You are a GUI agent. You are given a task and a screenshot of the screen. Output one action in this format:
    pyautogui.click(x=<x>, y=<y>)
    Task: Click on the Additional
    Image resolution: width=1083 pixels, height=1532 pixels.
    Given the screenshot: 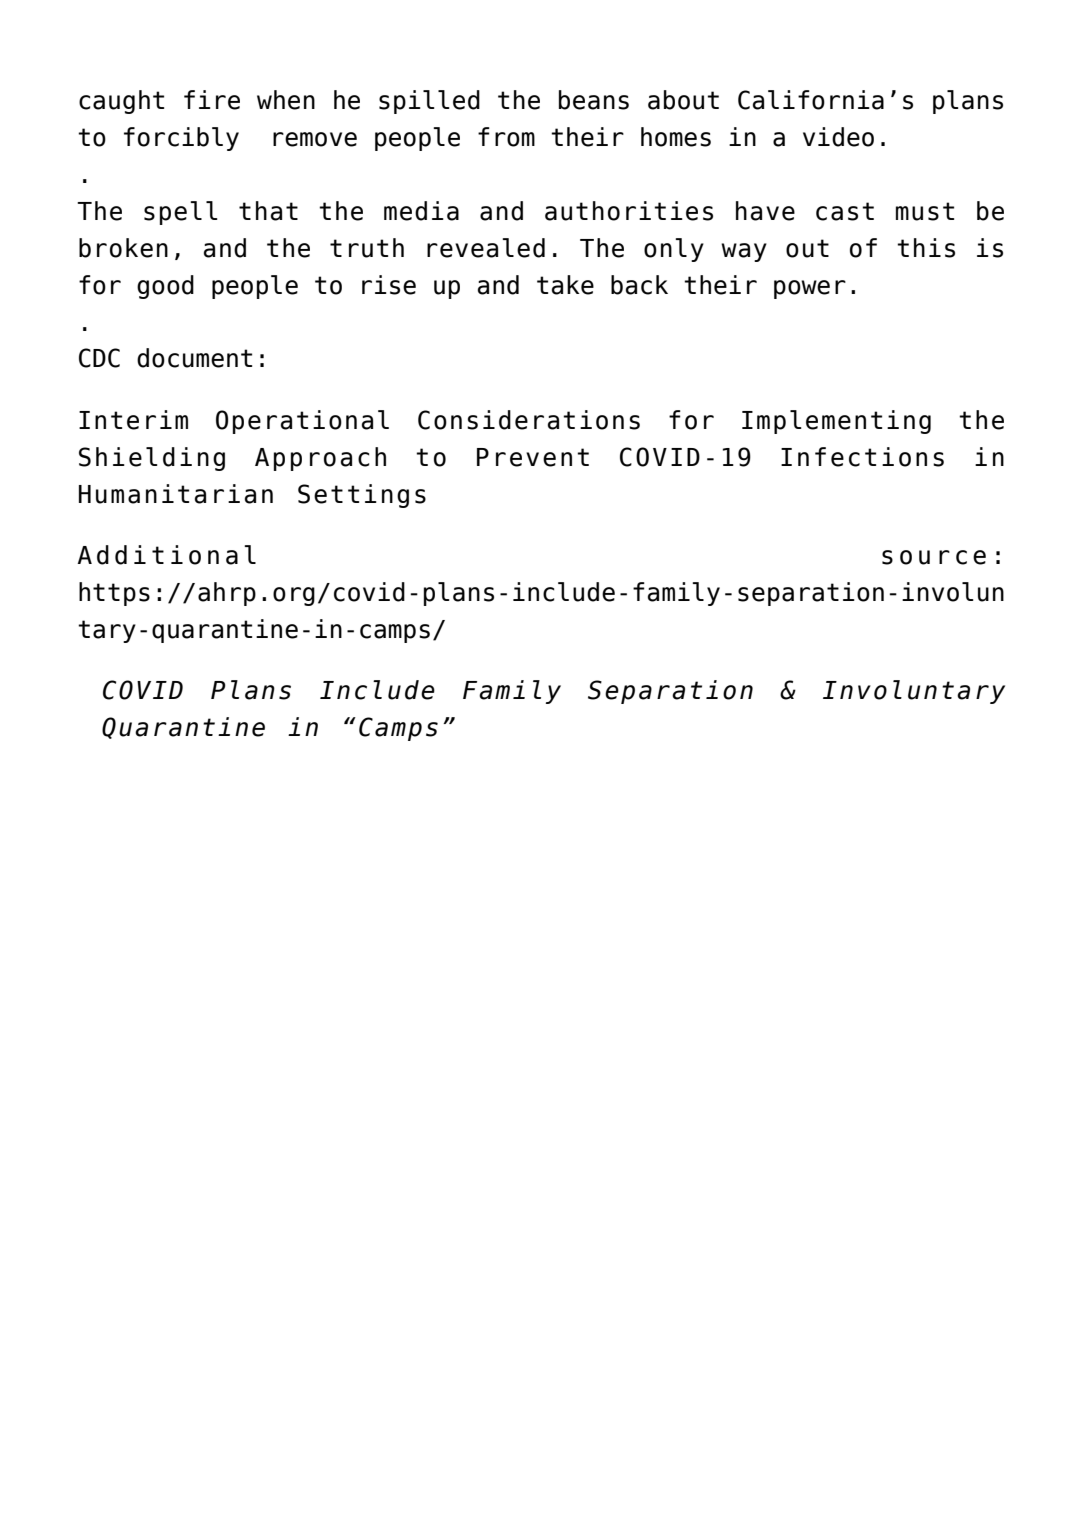 What is the action you would take?
    pyautogui.click(x=166, y=555)
